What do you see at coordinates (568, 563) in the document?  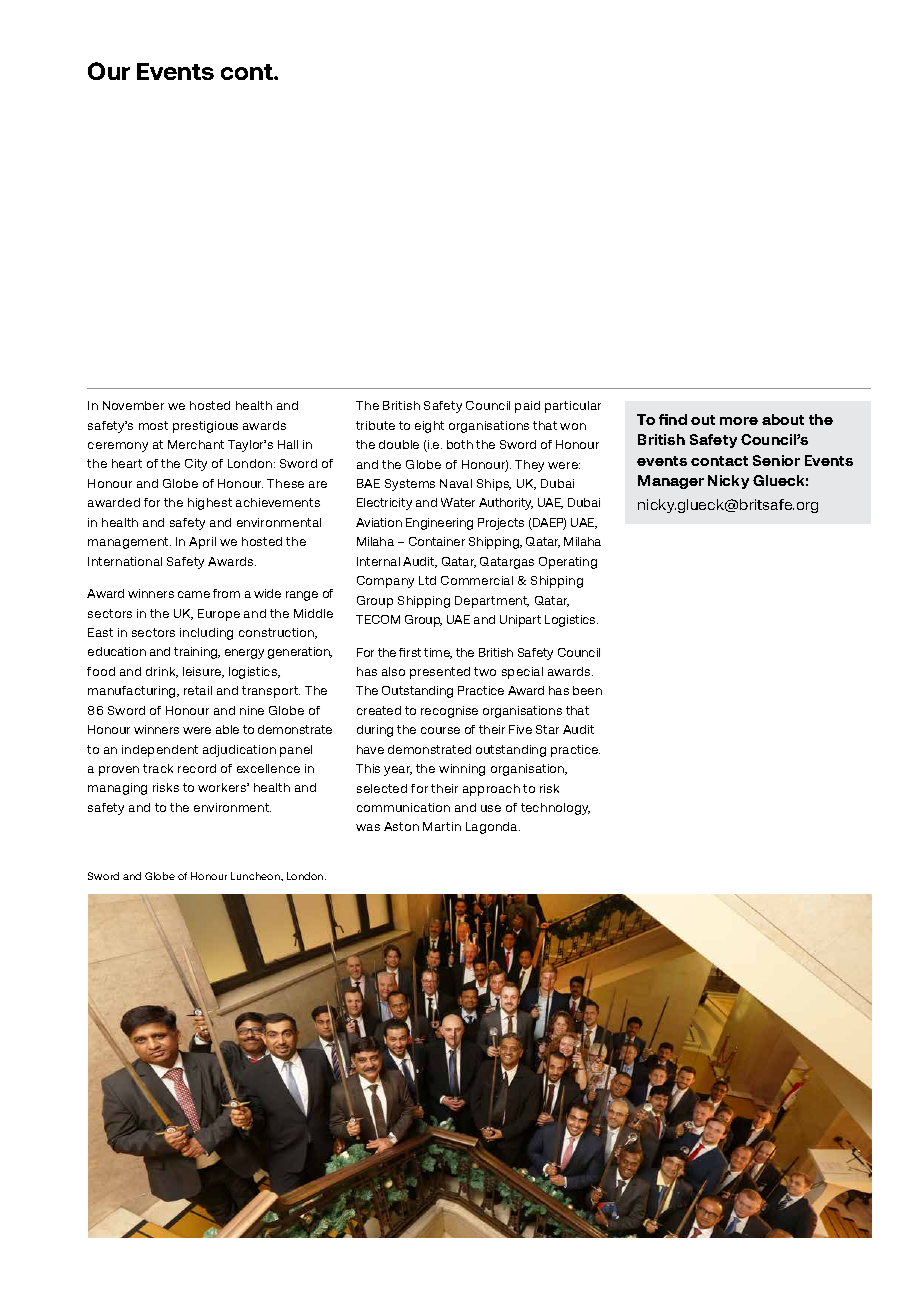 I see `Operating` at bounding box center [568, 563].
